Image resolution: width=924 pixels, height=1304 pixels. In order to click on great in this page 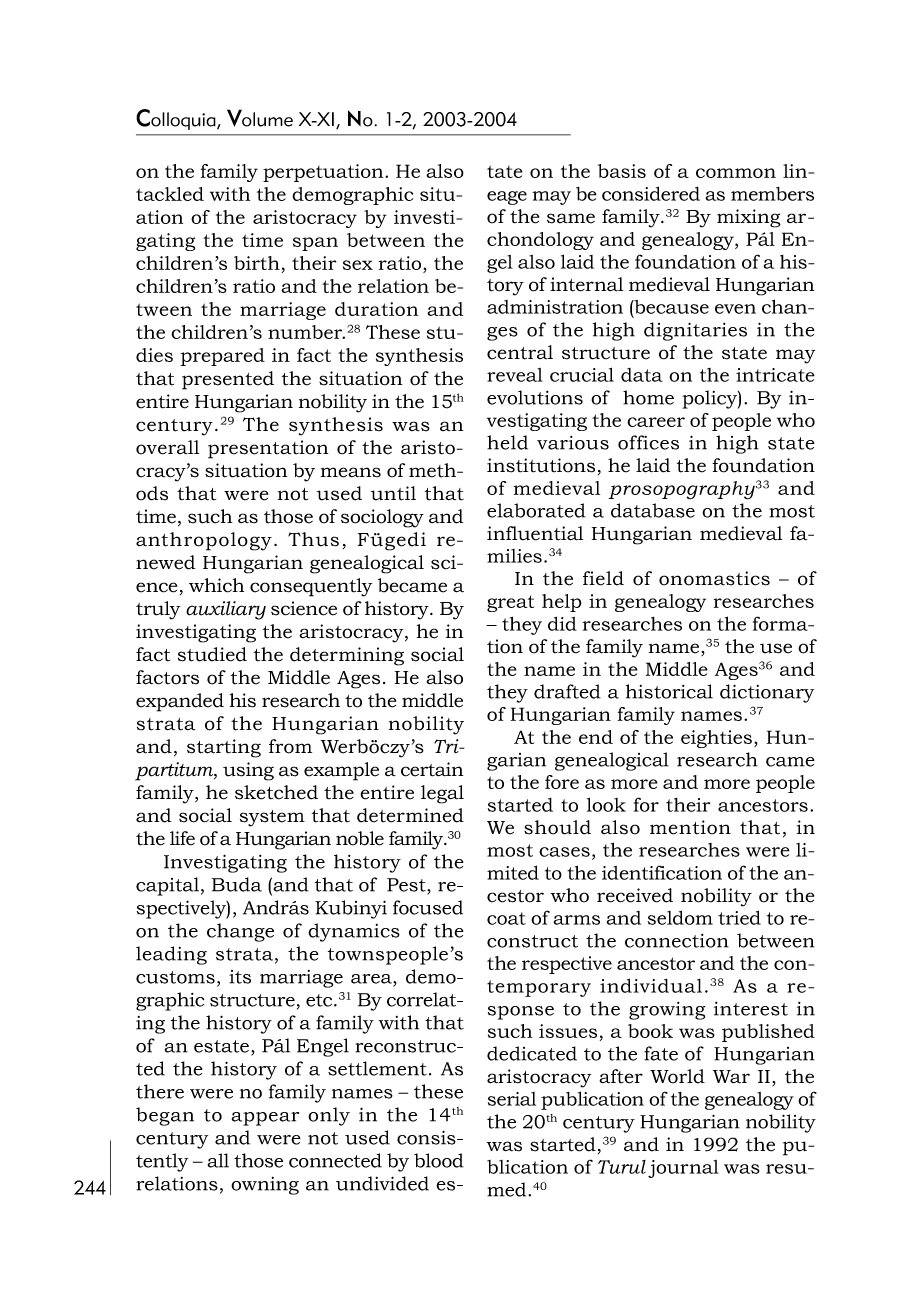, I will do `click(510, 603)`.
